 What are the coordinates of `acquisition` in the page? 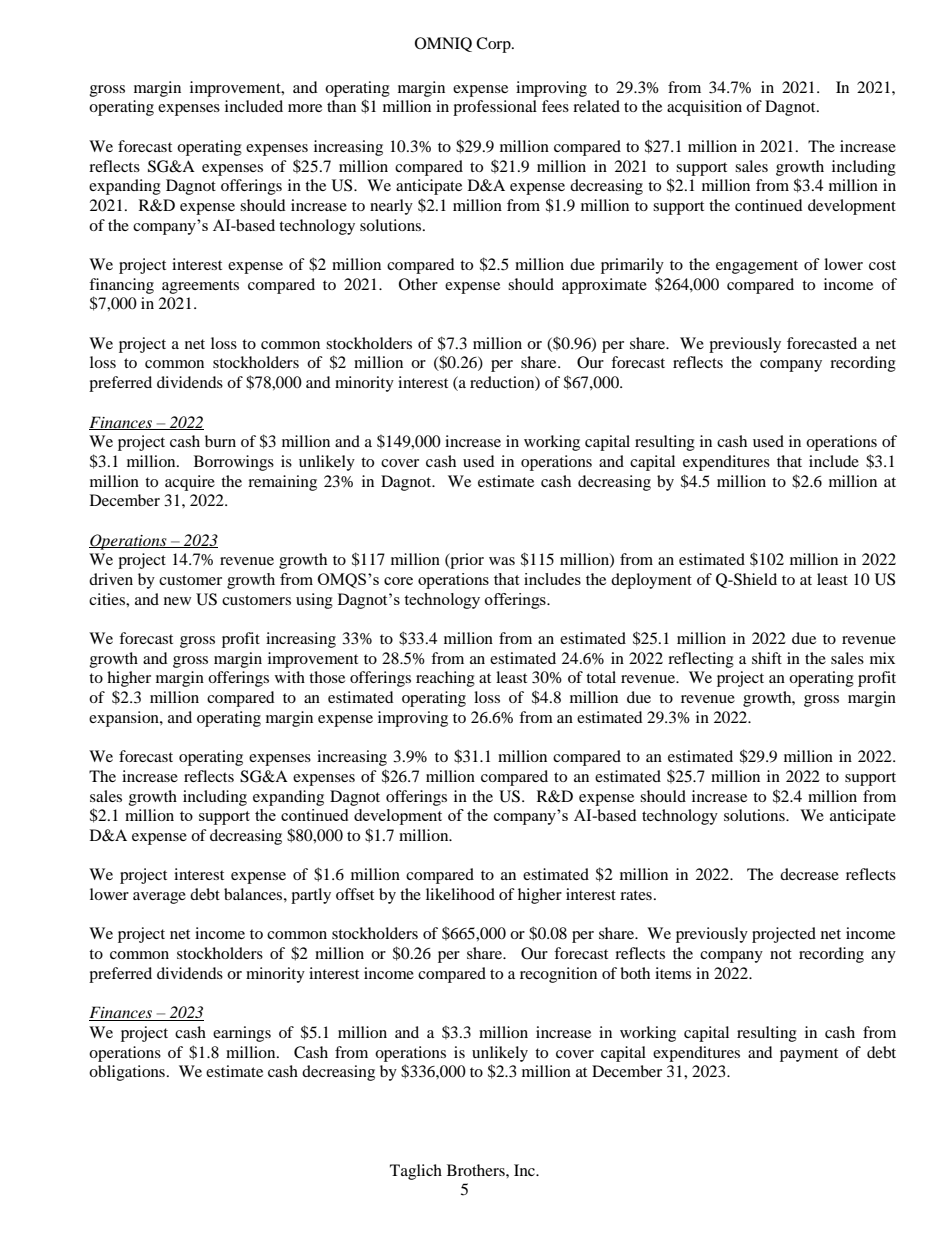 It's located at (704, 108).
